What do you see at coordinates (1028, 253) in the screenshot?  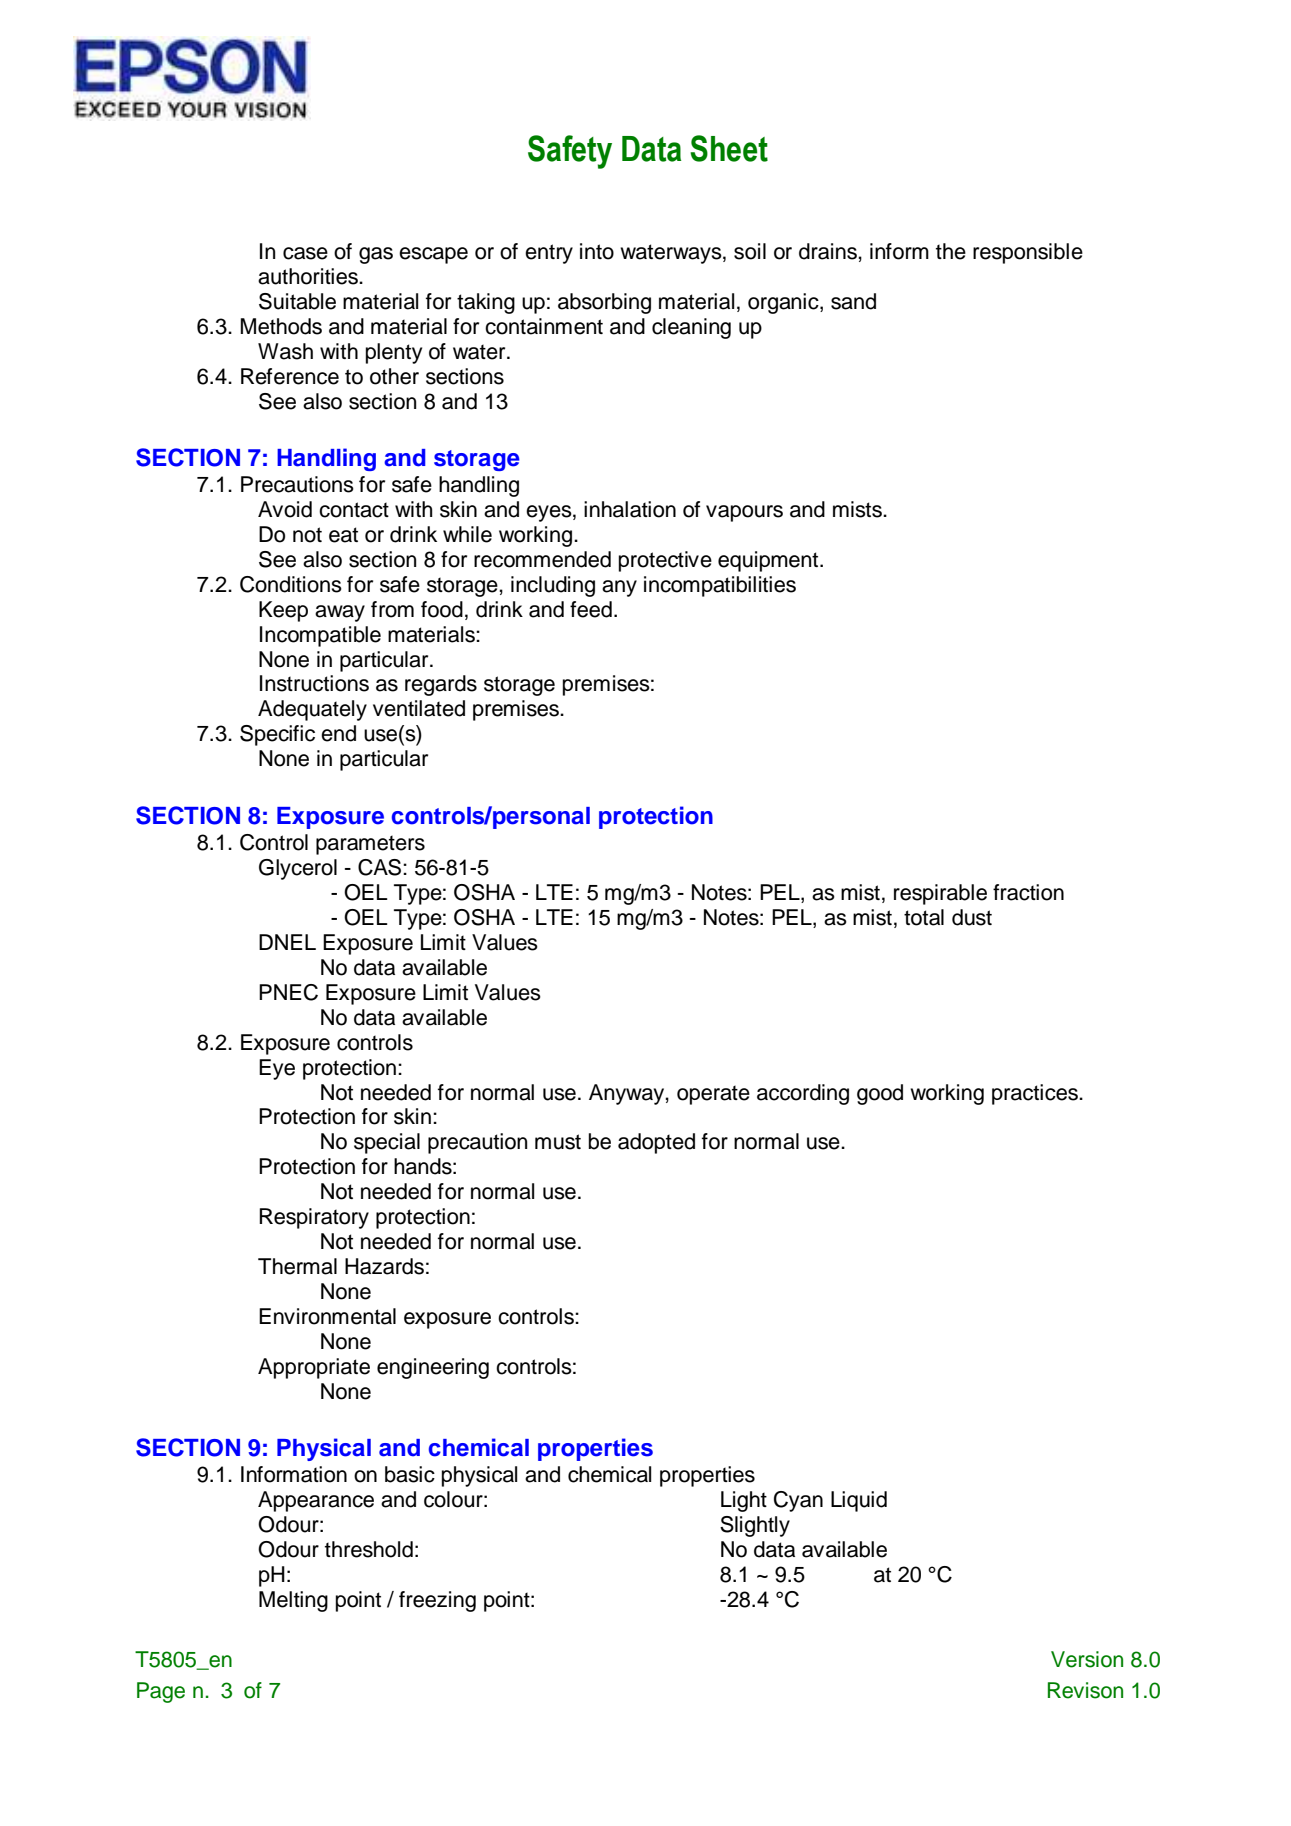 I see `responsible` at bounding box center [1028, 253].
